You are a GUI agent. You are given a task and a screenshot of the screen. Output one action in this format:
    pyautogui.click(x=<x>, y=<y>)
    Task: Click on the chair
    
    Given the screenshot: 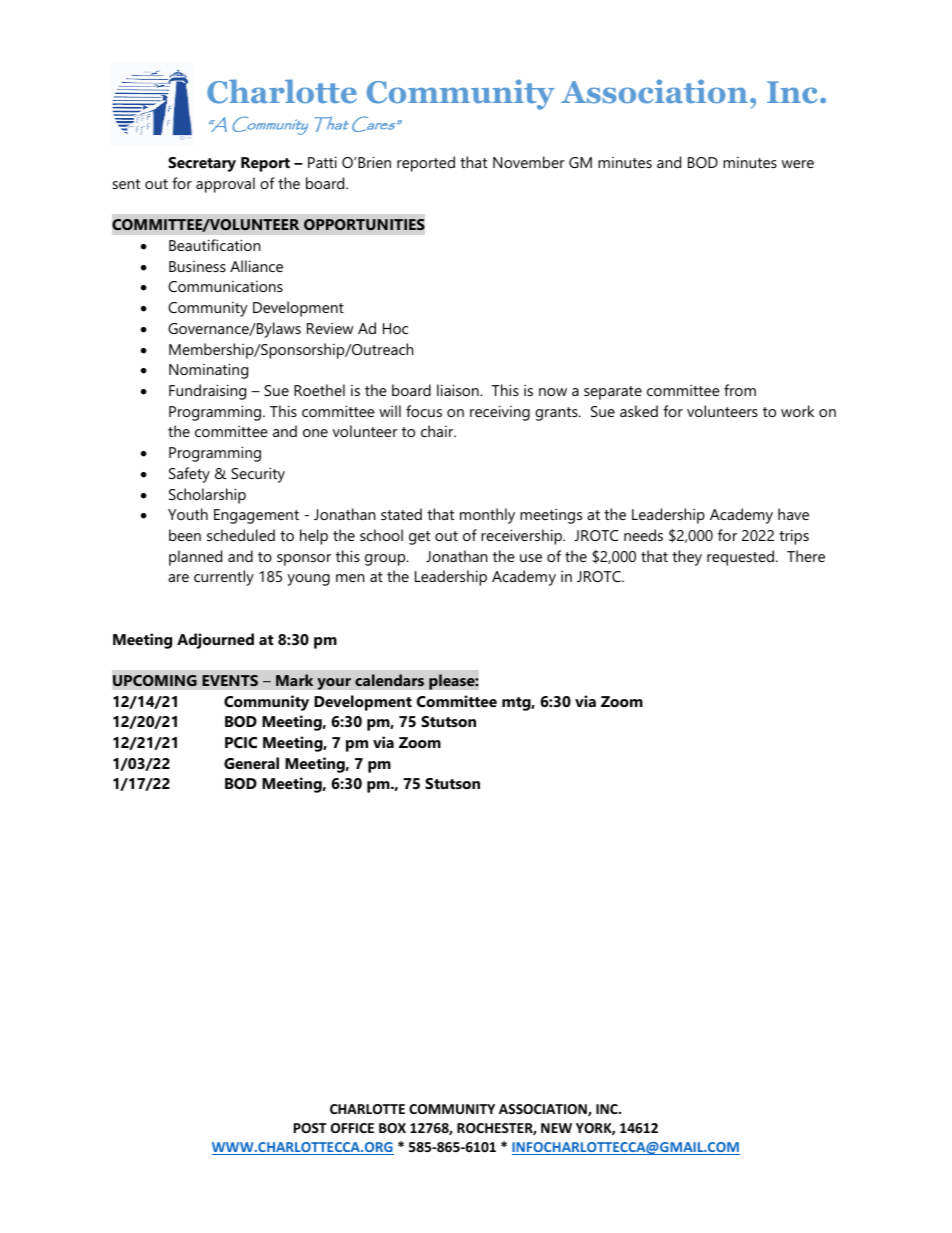 What is the action you would take?
    pyautogui.click(x=438, y=431)
